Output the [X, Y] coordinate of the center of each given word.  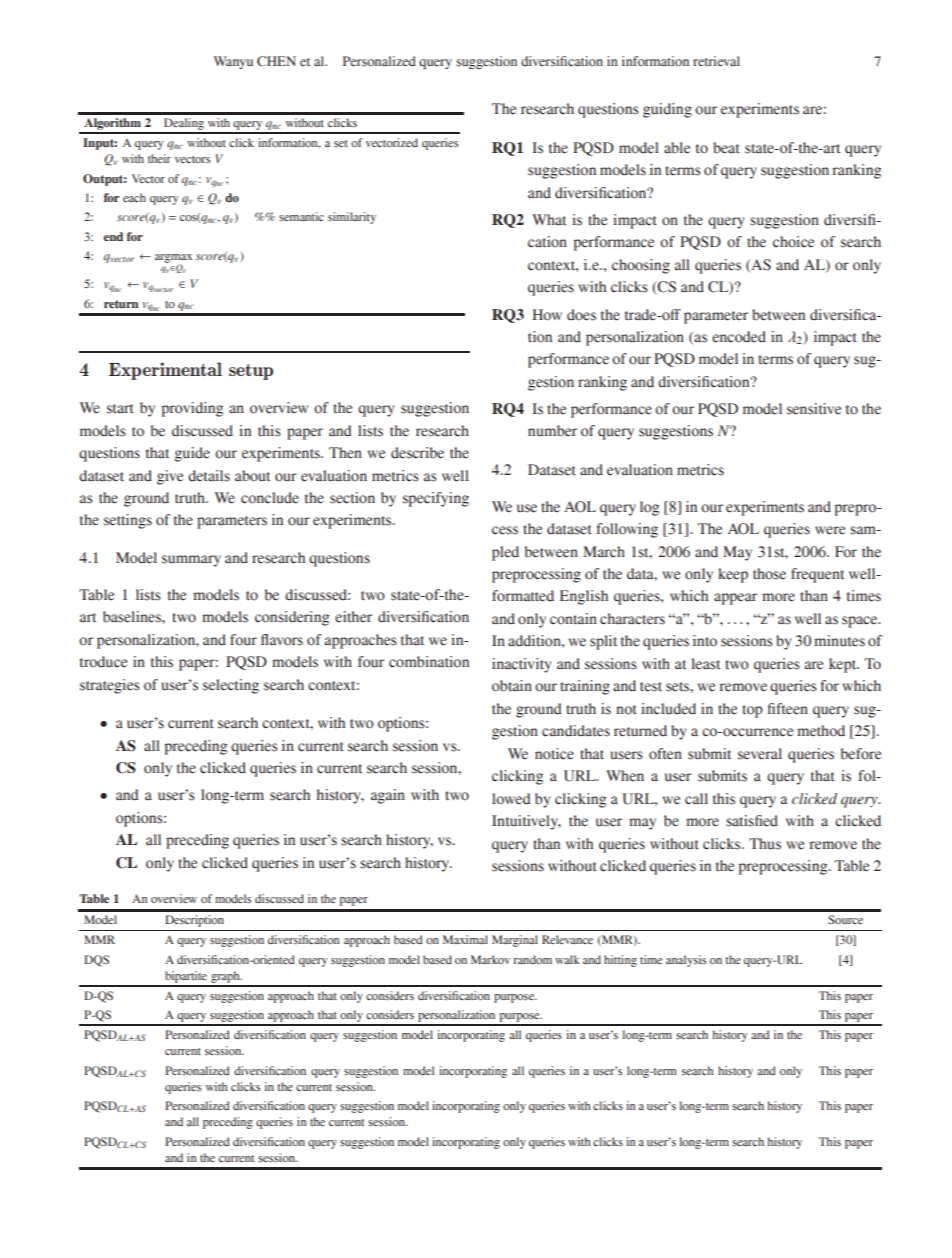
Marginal [515, 941]
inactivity [521, 665]
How [547, 315]
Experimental [165, 371]
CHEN [276, 61]
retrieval [716, 61]
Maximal [465, 939]
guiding [667, 110]
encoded [739, 337]
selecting [231, 686]
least [705, 664]
